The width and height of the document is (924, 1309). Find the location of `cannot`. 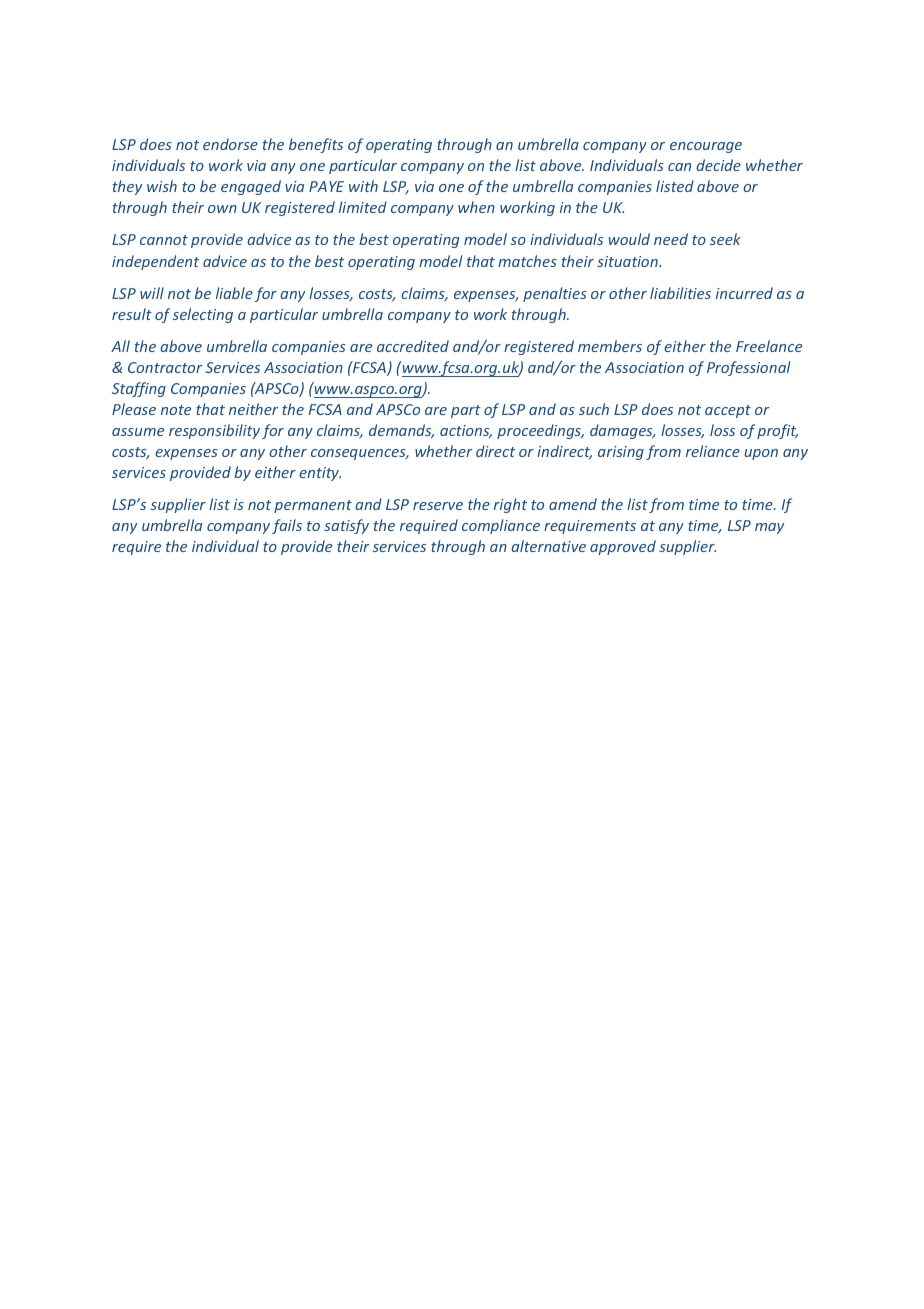

cannot is located at coordinates (164, 240).
